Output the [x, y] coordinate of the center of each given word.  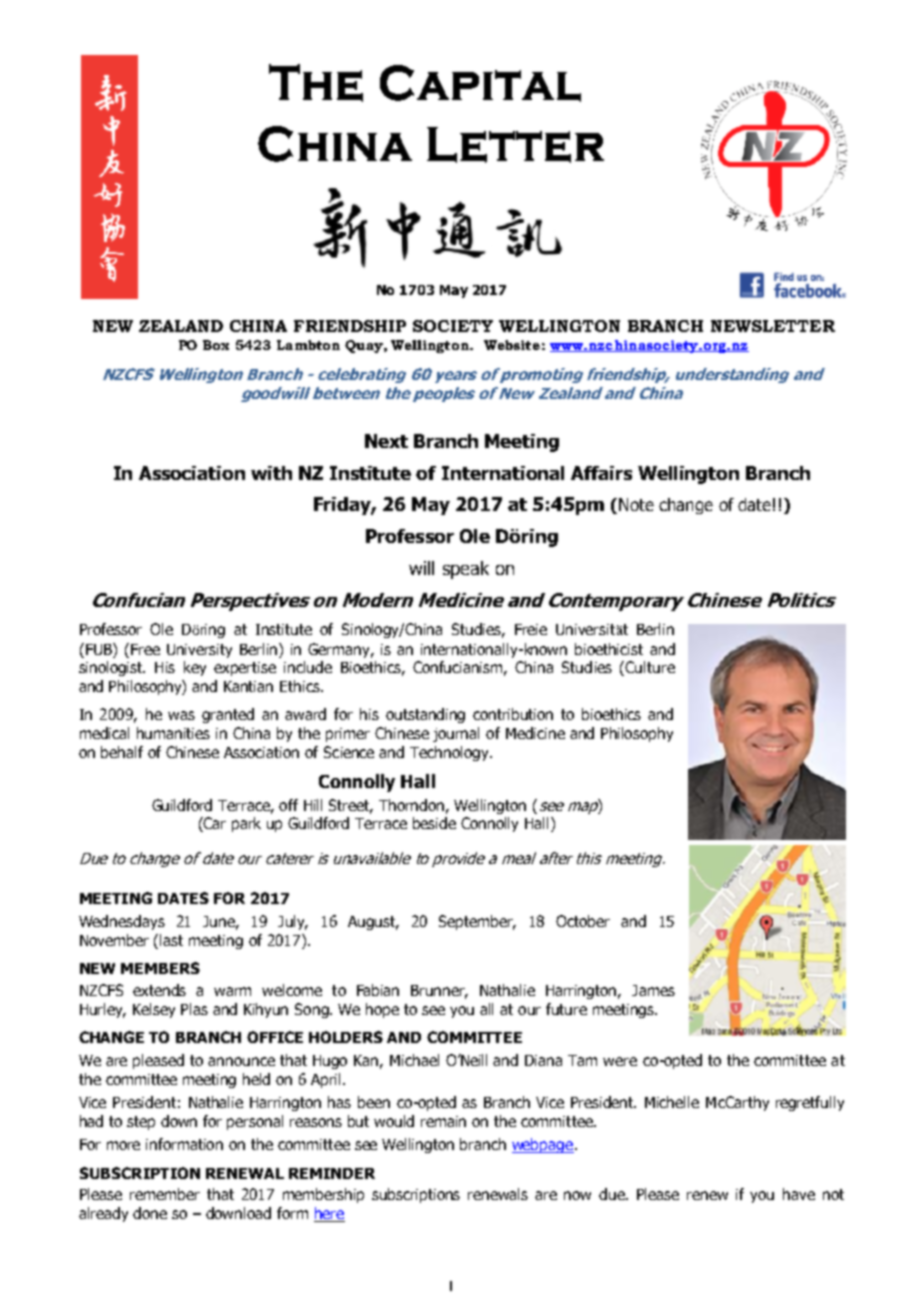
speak [466, 570]
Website [512, 345]
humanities [173, 733]
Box [216, 345]
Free [145, 649]
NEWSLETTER [773, 326]
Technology [450, 753]
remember [165, 1194]
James [653, 990]
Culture [650, 667]
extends [159, 990]
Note [636, 504]
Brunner [439, 992]
